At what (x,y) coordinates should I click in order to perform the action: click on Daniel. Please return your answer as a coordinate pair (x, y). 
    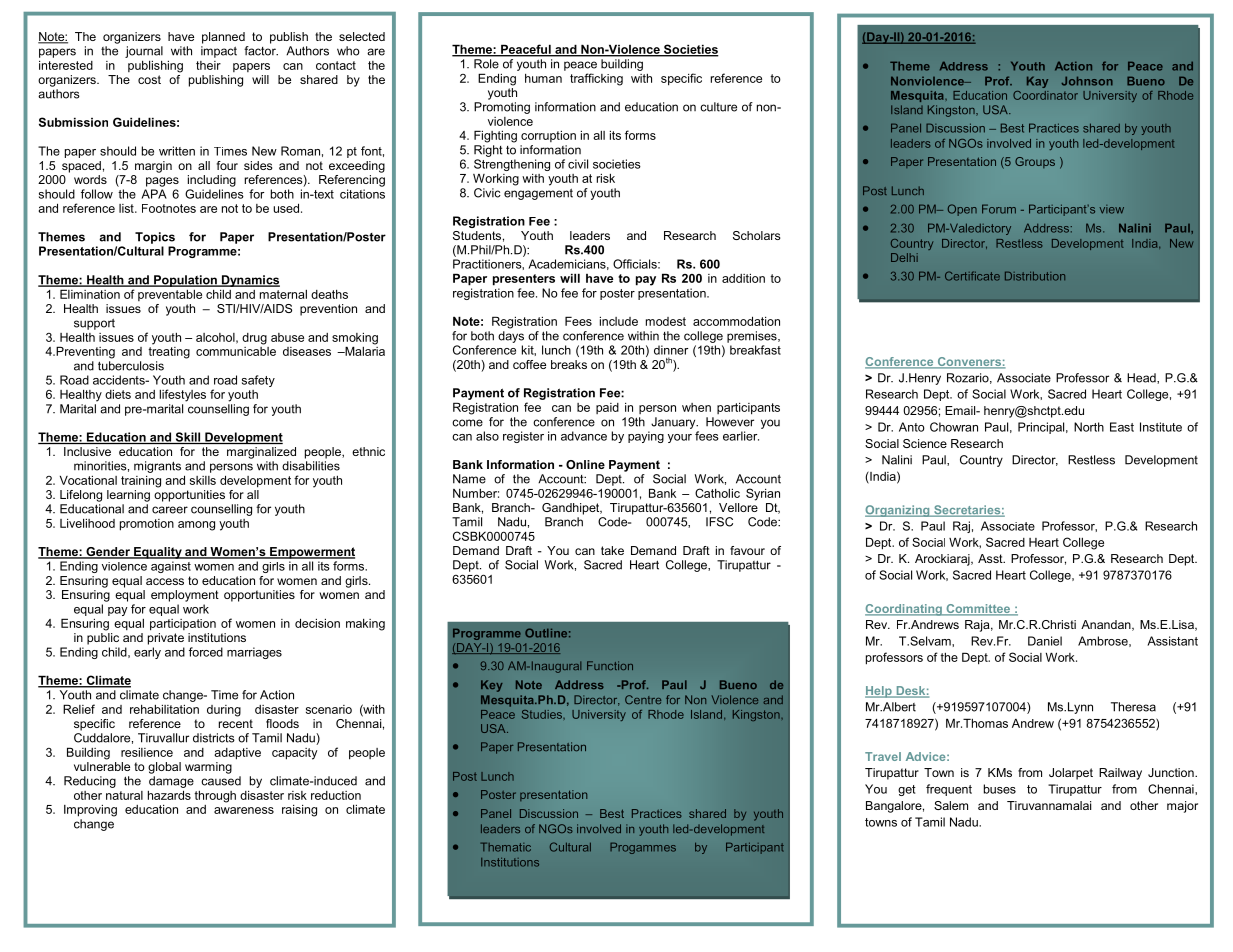
    Looking at the image, I should click on (1045, 641).
